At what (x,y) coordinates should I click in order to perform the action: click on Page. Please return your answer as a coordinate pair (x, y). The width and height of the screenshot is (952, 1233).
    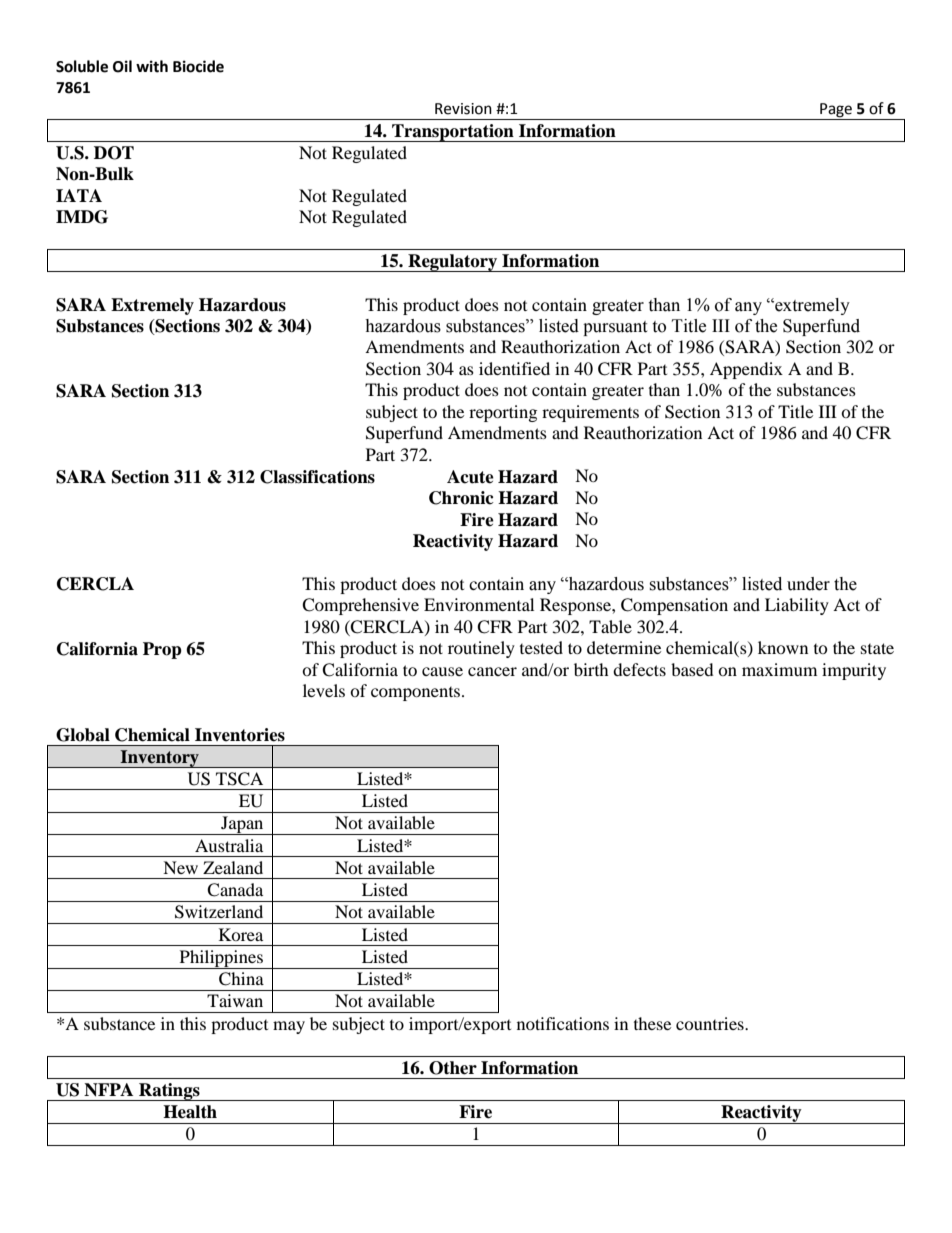
    Looking at the image, I should click on (836, 110).
